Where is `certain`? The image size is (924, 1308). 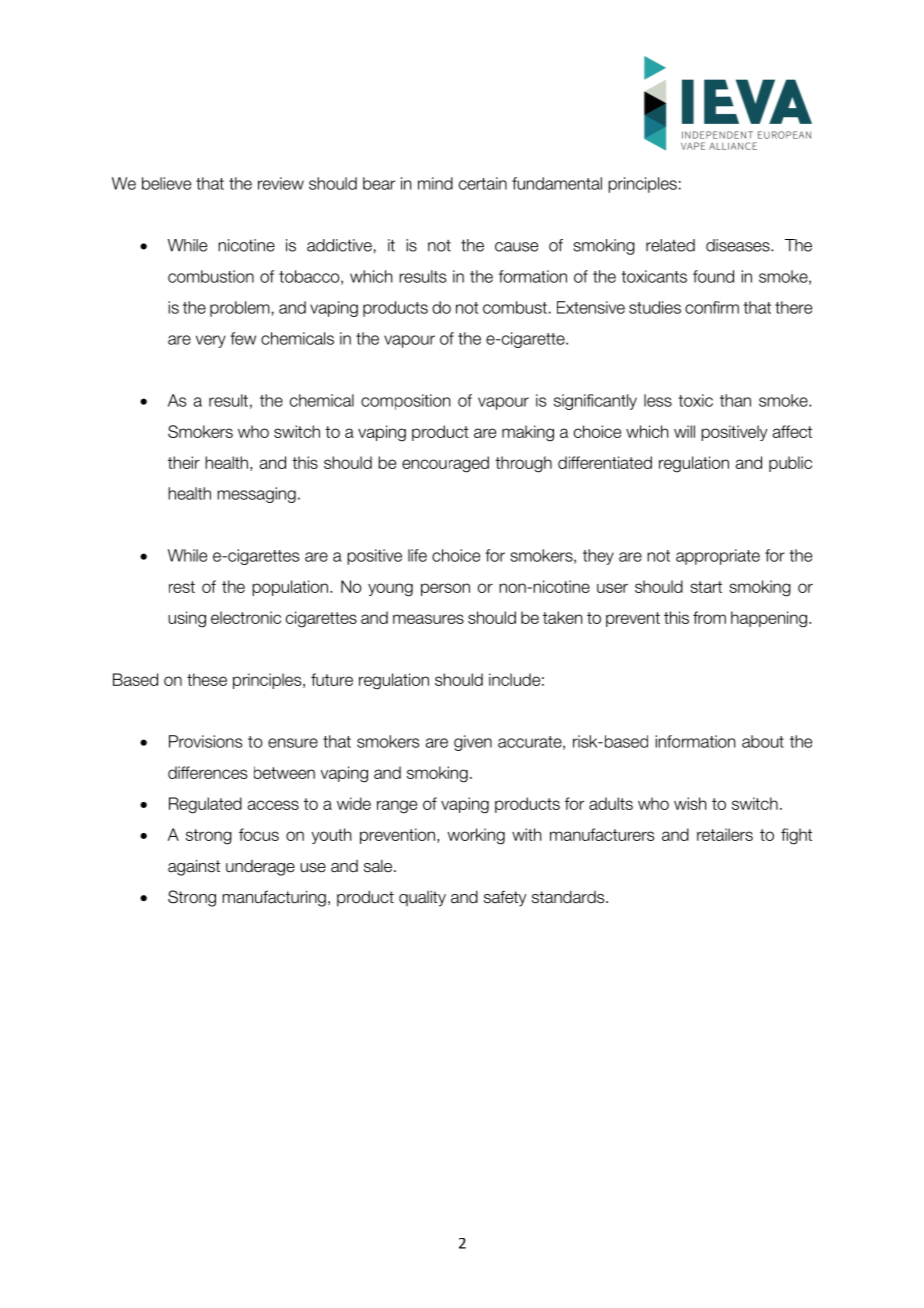
certain is located at coordinates (483, 183).
